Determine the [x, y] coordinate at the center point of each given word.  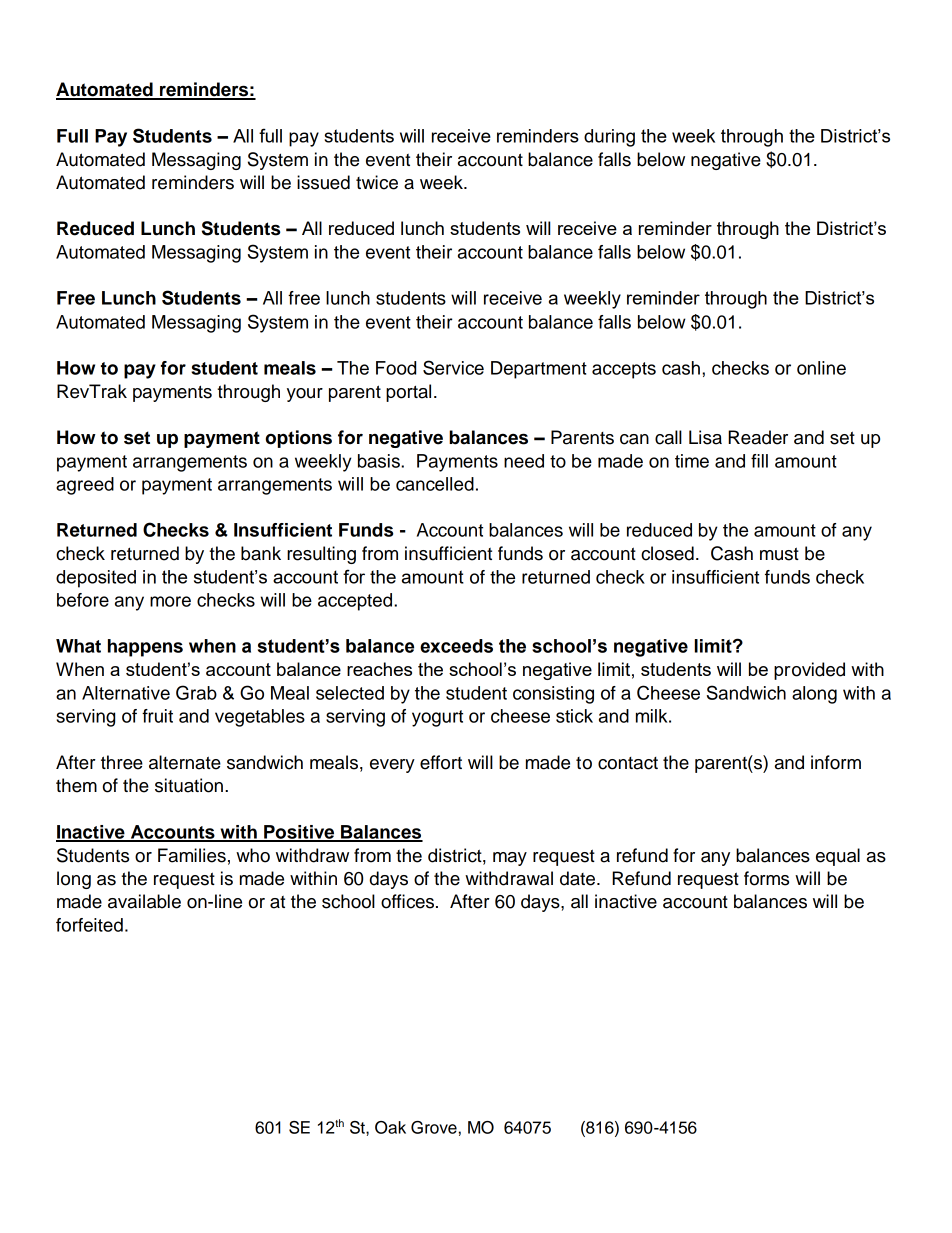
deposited [96, 579]
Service [453, 367]
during [609, 138]
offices [409, 901]
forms [766, 878]
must [779, 554]
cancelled [435, 484]
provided [809, 671]
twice [377, 182]
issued [323, 182]
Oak [390, 1127]
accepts [624, 370]
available [144, 901]
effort [441, 762]
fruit [157, 716]
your [305, 395]
